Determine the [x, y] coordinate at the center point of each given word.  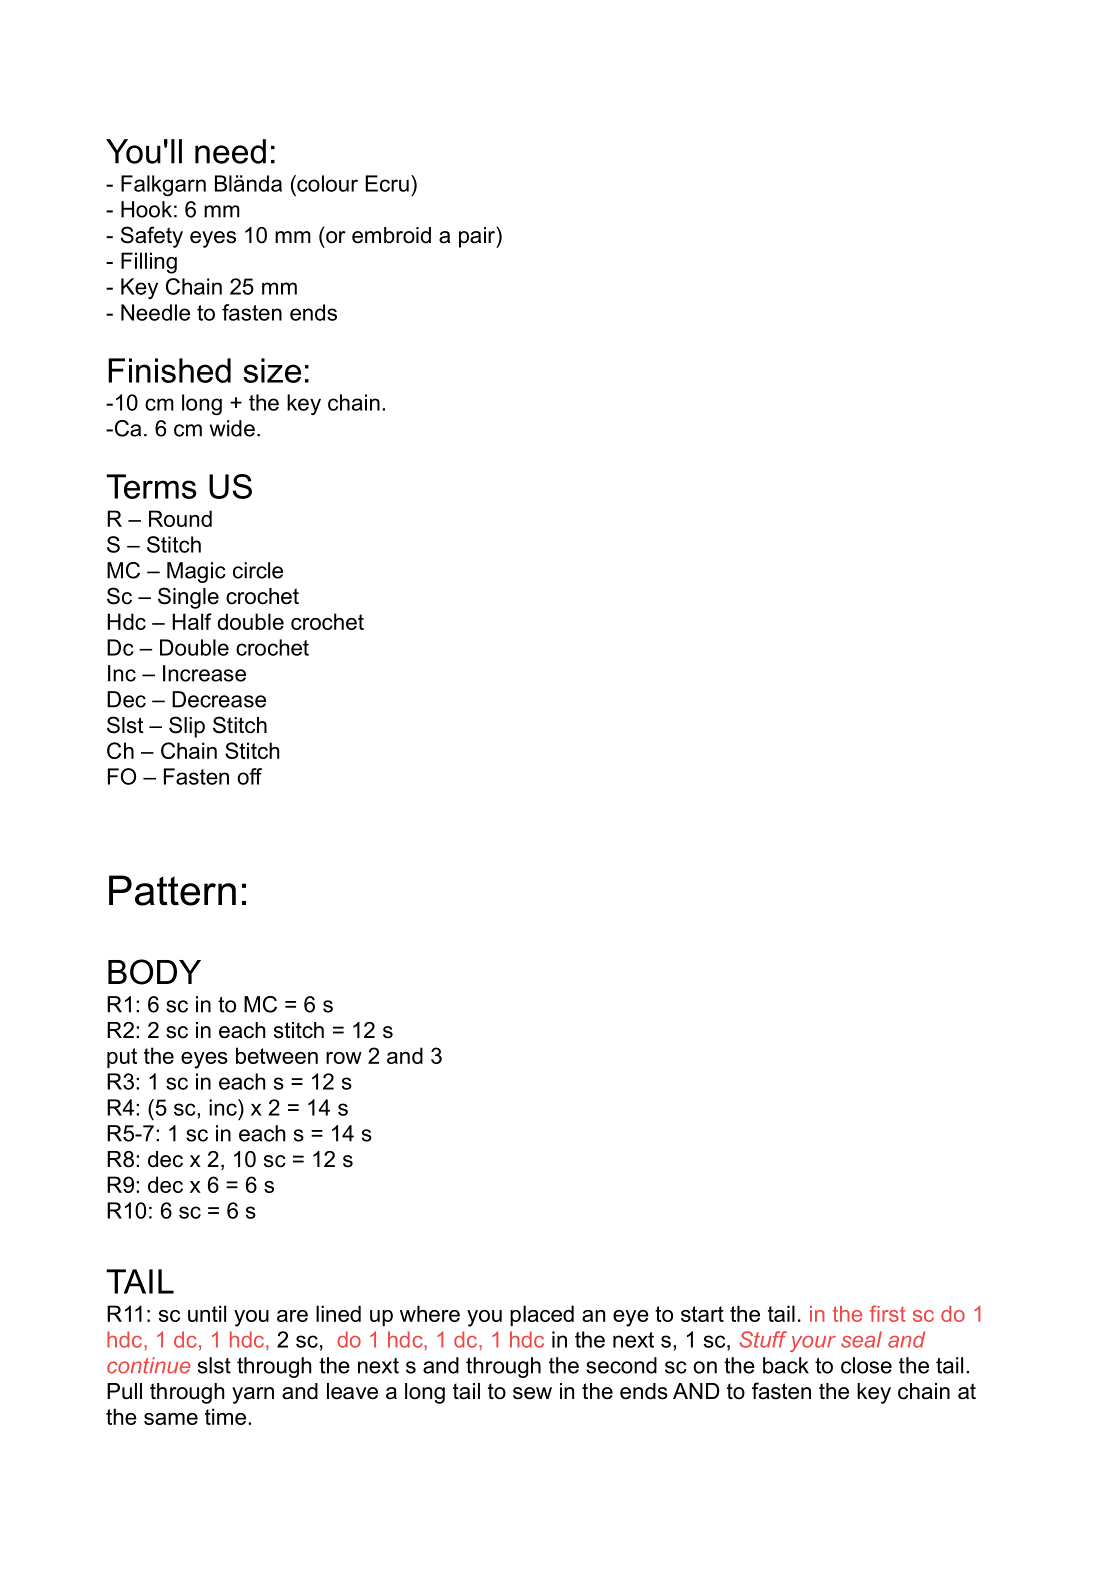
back [786, 1365]
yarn [253, 1395]
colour [326, 183]
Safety [152, 237]
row [344, 1058]
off [249, 776]
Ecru [387, 183]
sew [532, 1393]
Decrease [219, 699]
